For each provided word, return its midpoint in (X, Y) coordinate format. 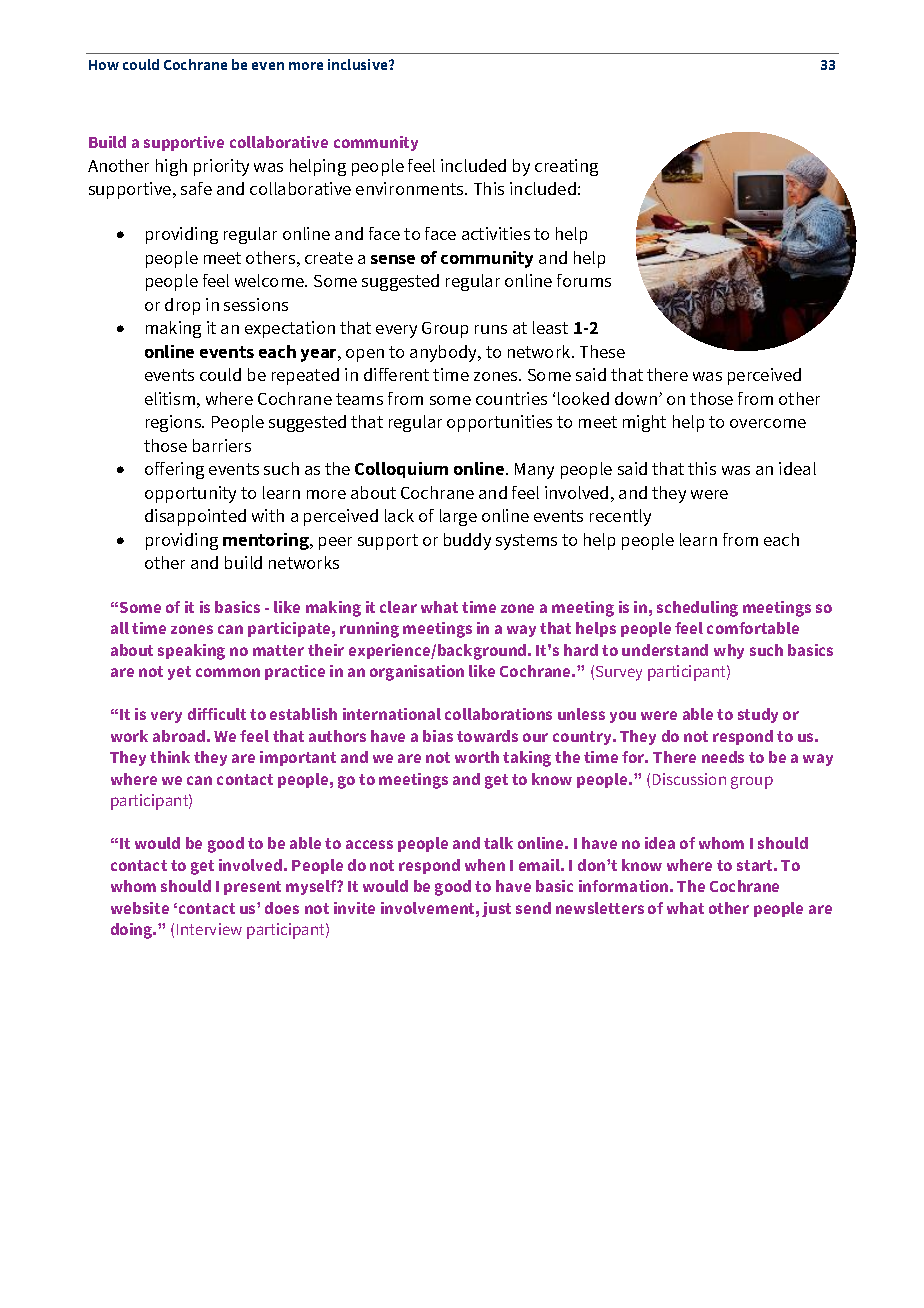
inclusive (359, 64)
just (496, 909)
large (458, 517)
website (140, 908)
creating (566, 167)
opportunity (190, 494)
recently (620, 517)
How (104, 65)
